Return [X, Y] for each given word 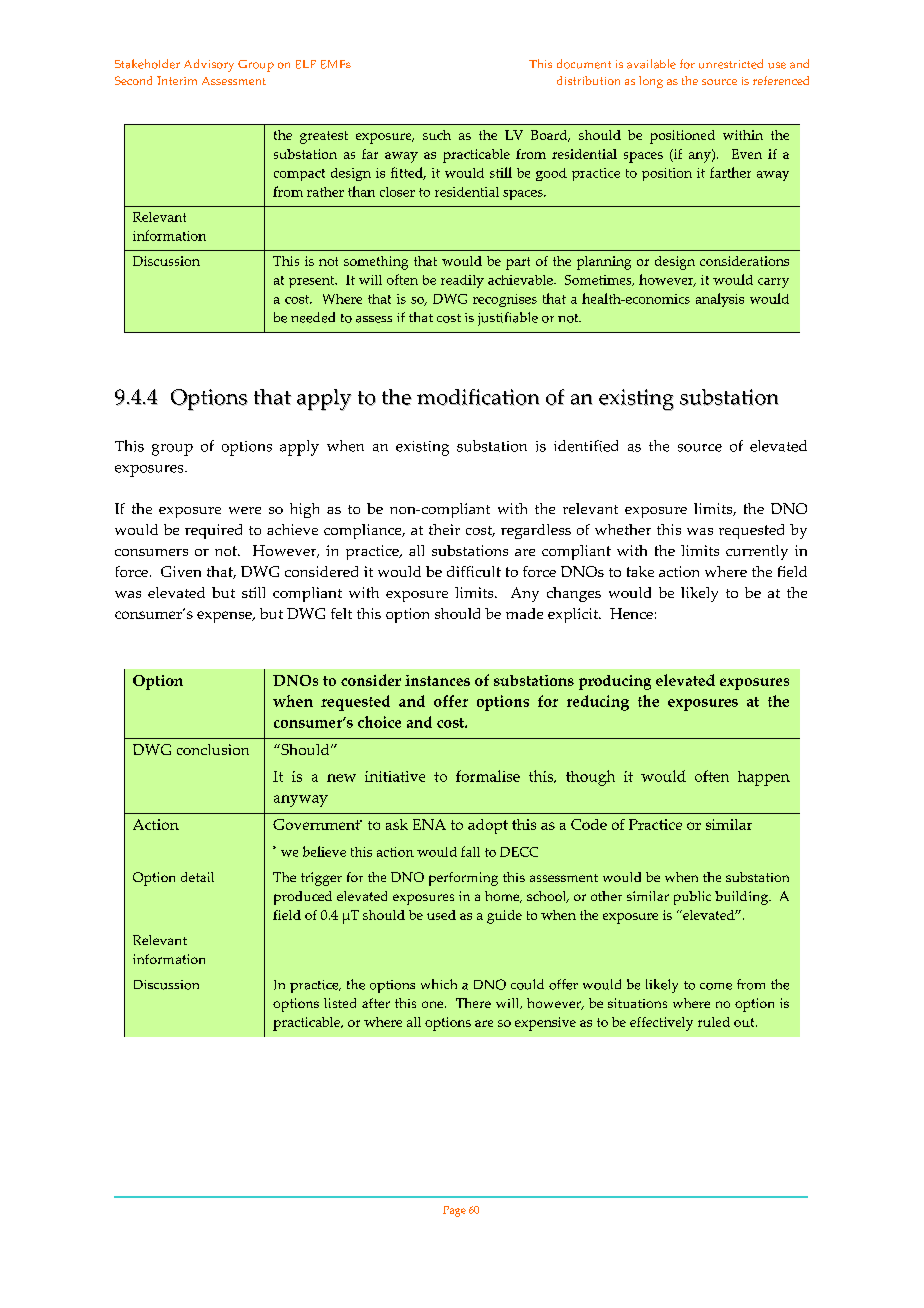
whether [623, 529]
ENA [429, 824]
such [437, 135]
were [245, 510]
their [444, 529]
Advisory [209, 65]
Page [454, 1211]
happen [764, 778]
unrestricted [731, 64]
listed [340, 1003]
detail [197, 877]
